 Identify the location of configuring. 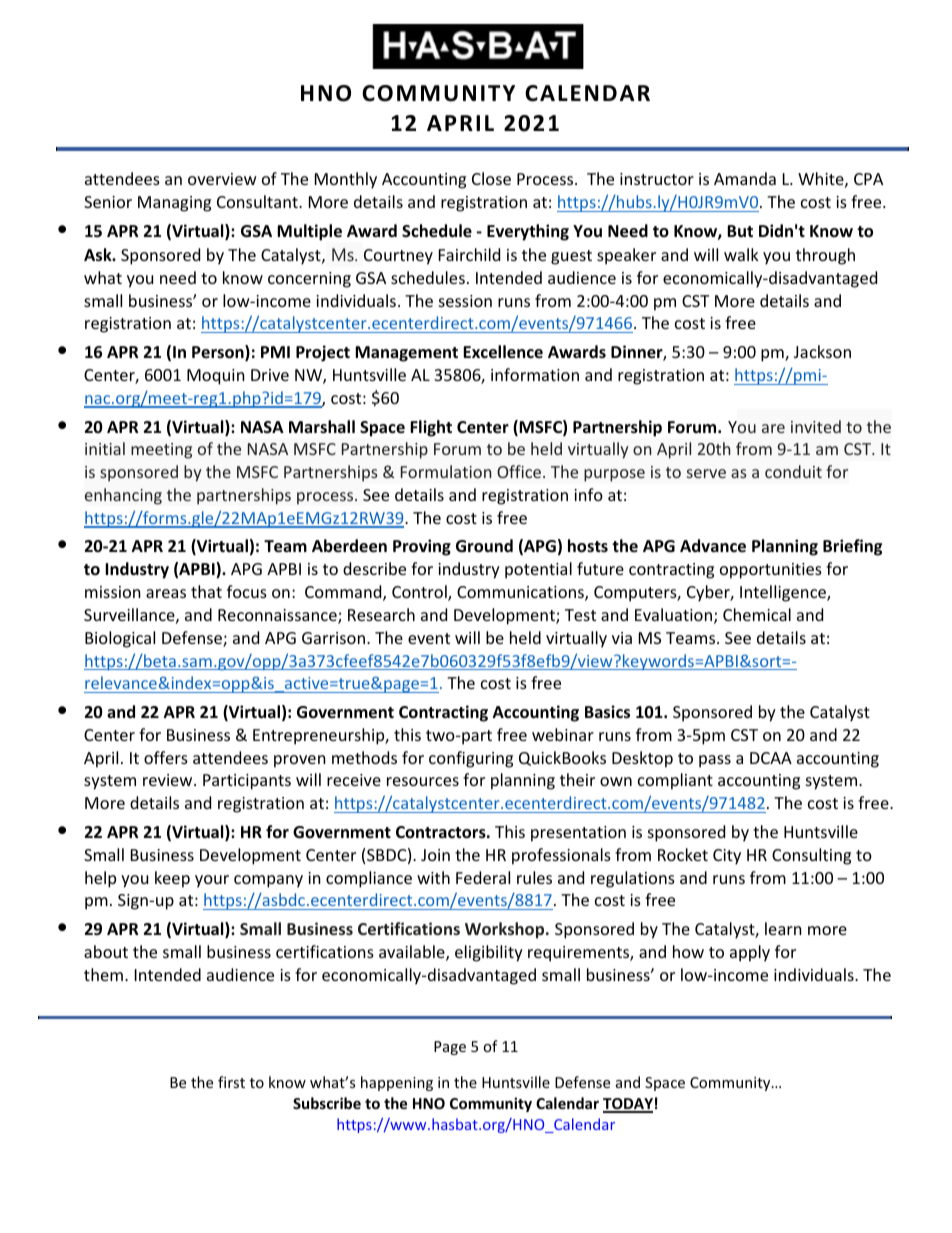
(471, 759).
